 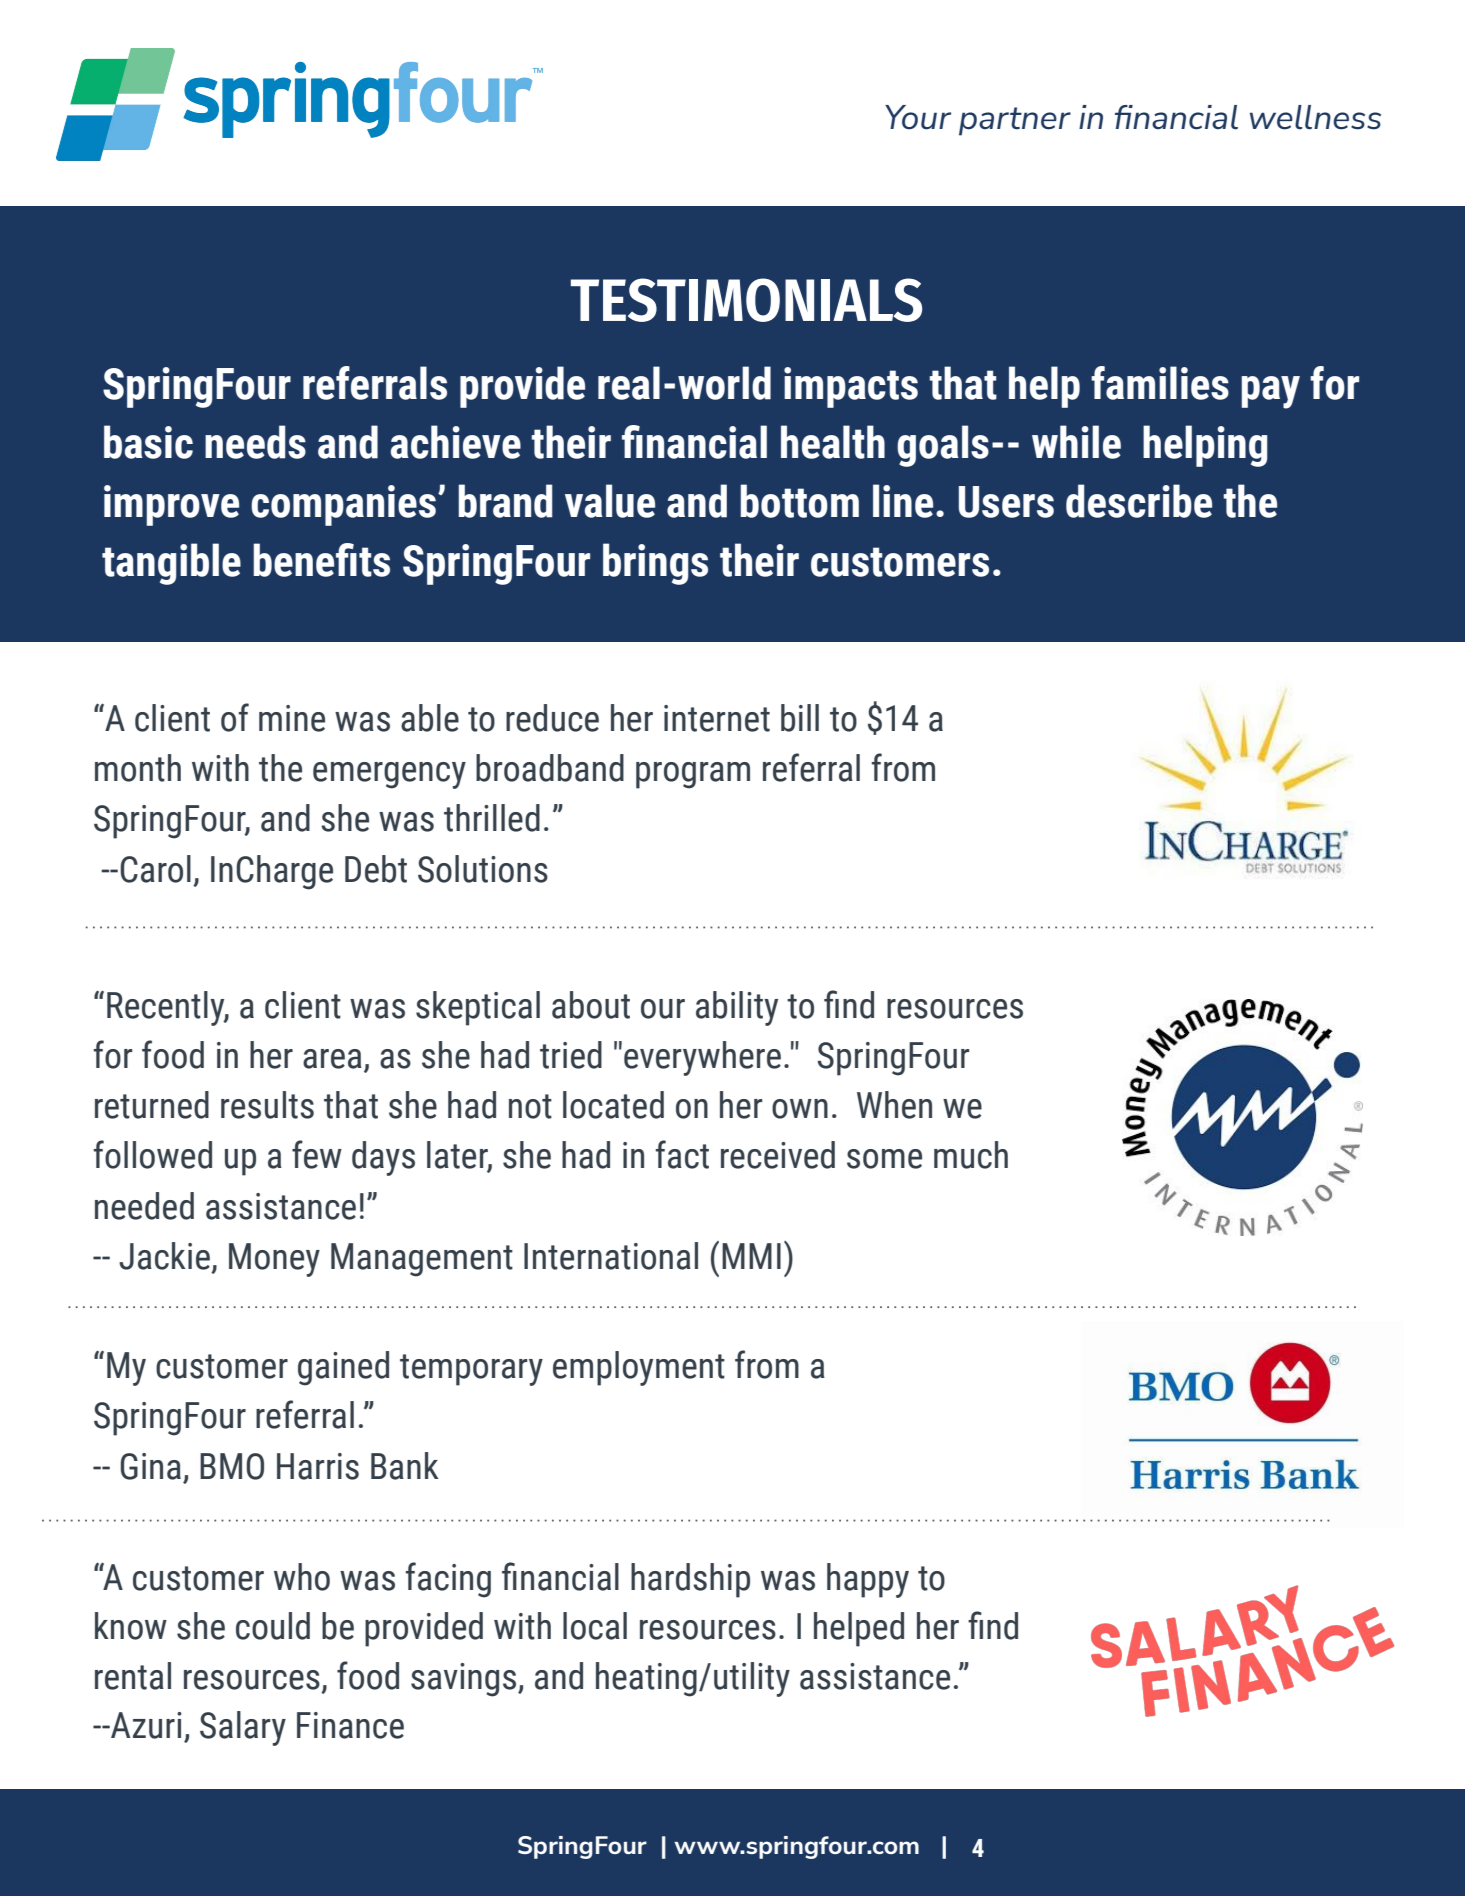 What do you see at coordinates (868, 1580) in the page?
I see `happy` at bounding box center [868, 1580].
